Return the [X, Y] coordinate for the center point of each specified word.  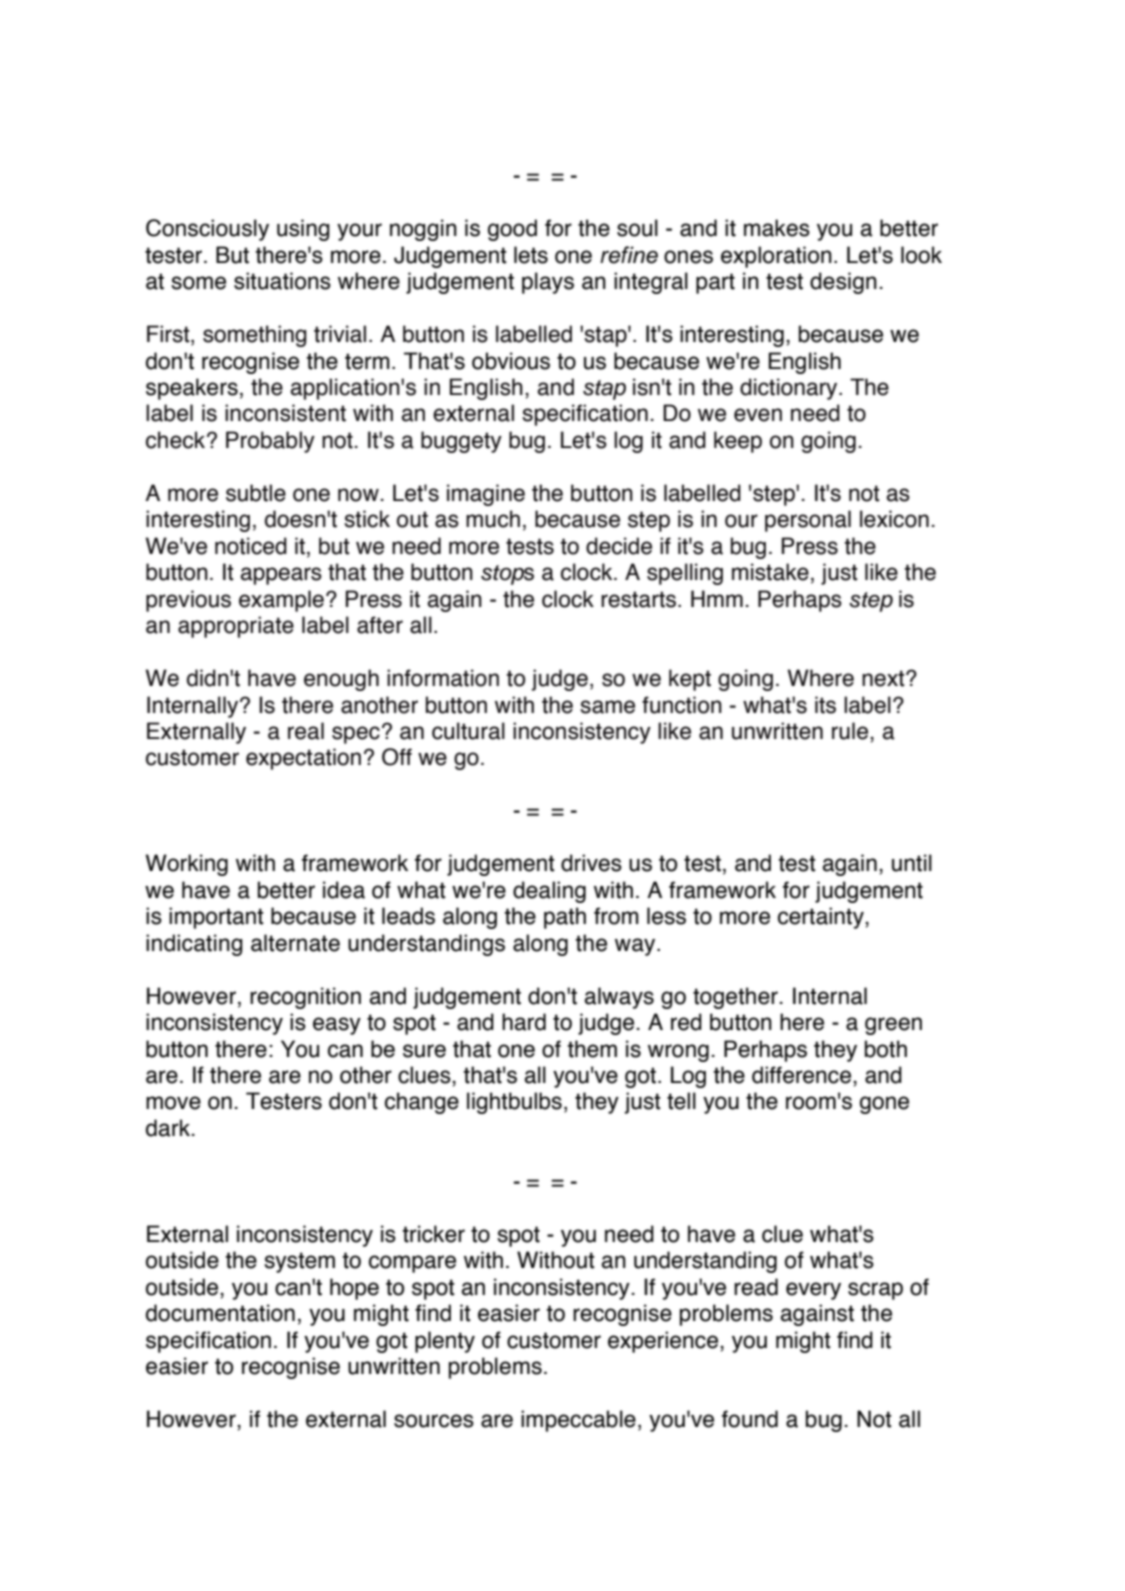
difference [801, 1075]
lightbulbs [514, 1103]
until [912, 863]
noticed [251, 546]
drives [591, 863]
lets [531, 255]
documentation [220, 1313]
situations [282, 281]
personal [808, 521]
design [843, 283]
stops [507, 575]
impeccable [578, 1421]
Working [187, 865]
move [173, 1103]
